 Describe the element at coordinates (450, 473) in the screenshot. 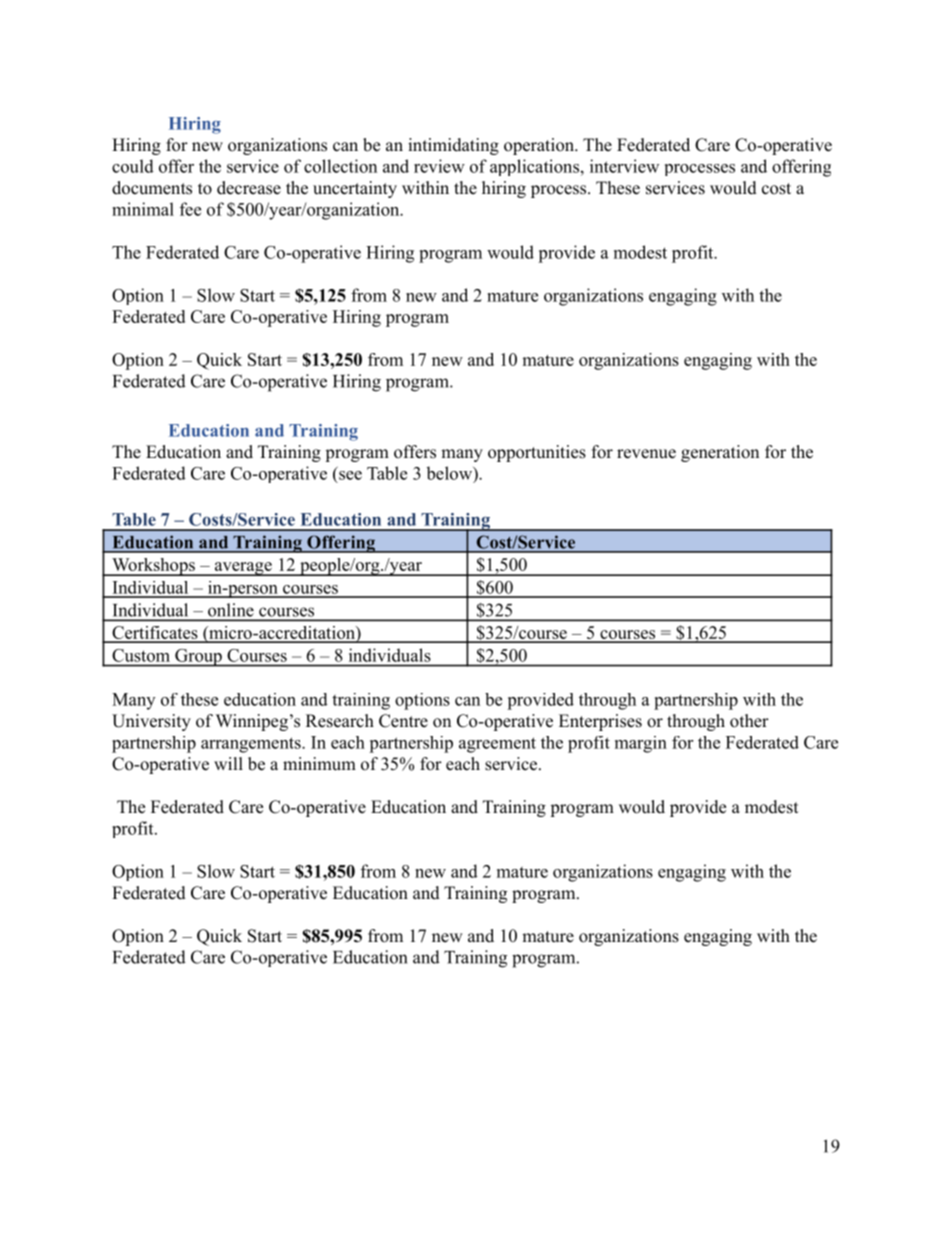

I see `below` at that location.
